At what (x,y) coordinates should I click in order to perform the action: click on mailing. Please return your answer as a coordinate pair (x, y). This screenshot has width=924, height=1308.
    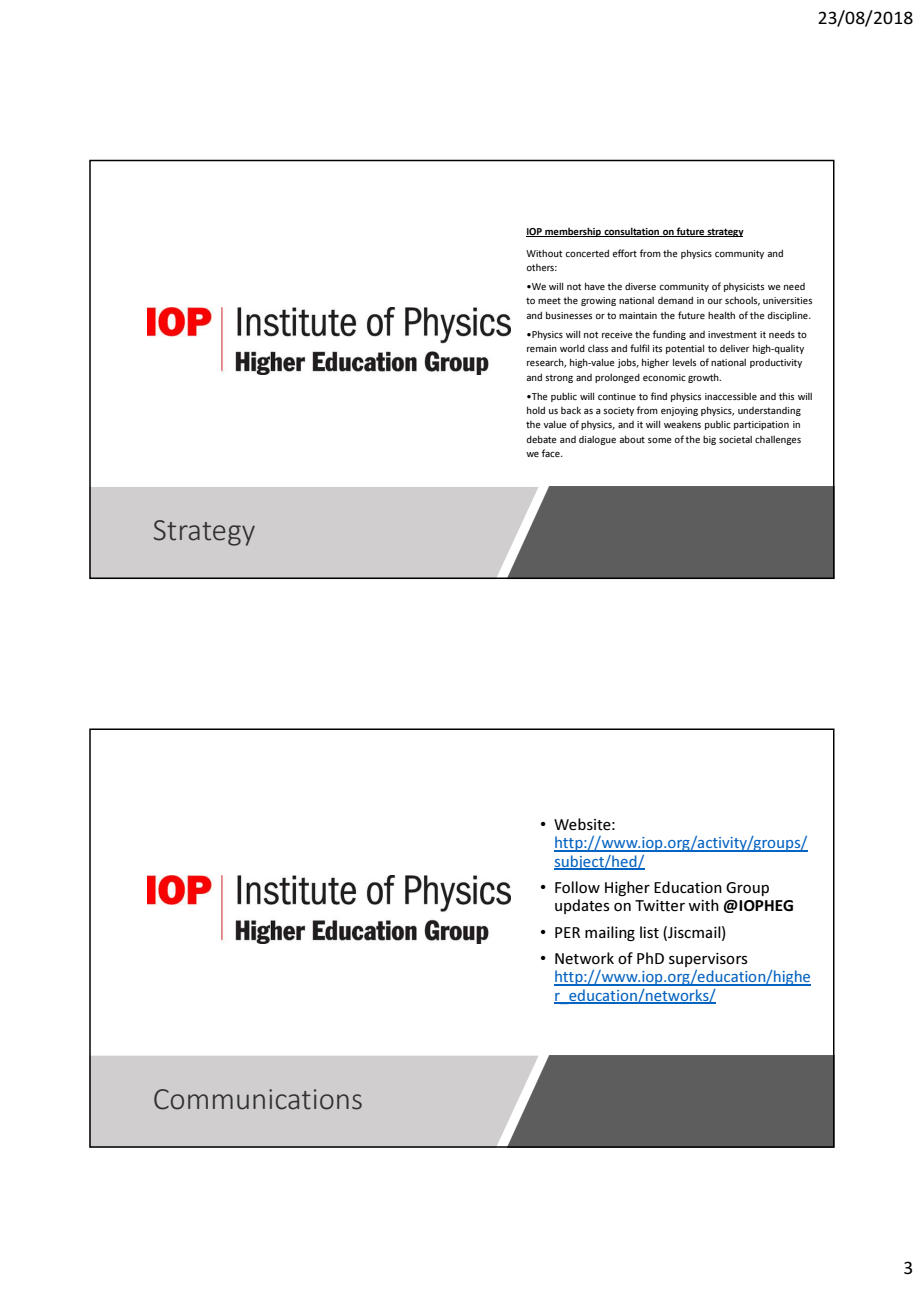
    Looking at the image, I should click on (610, 933).
